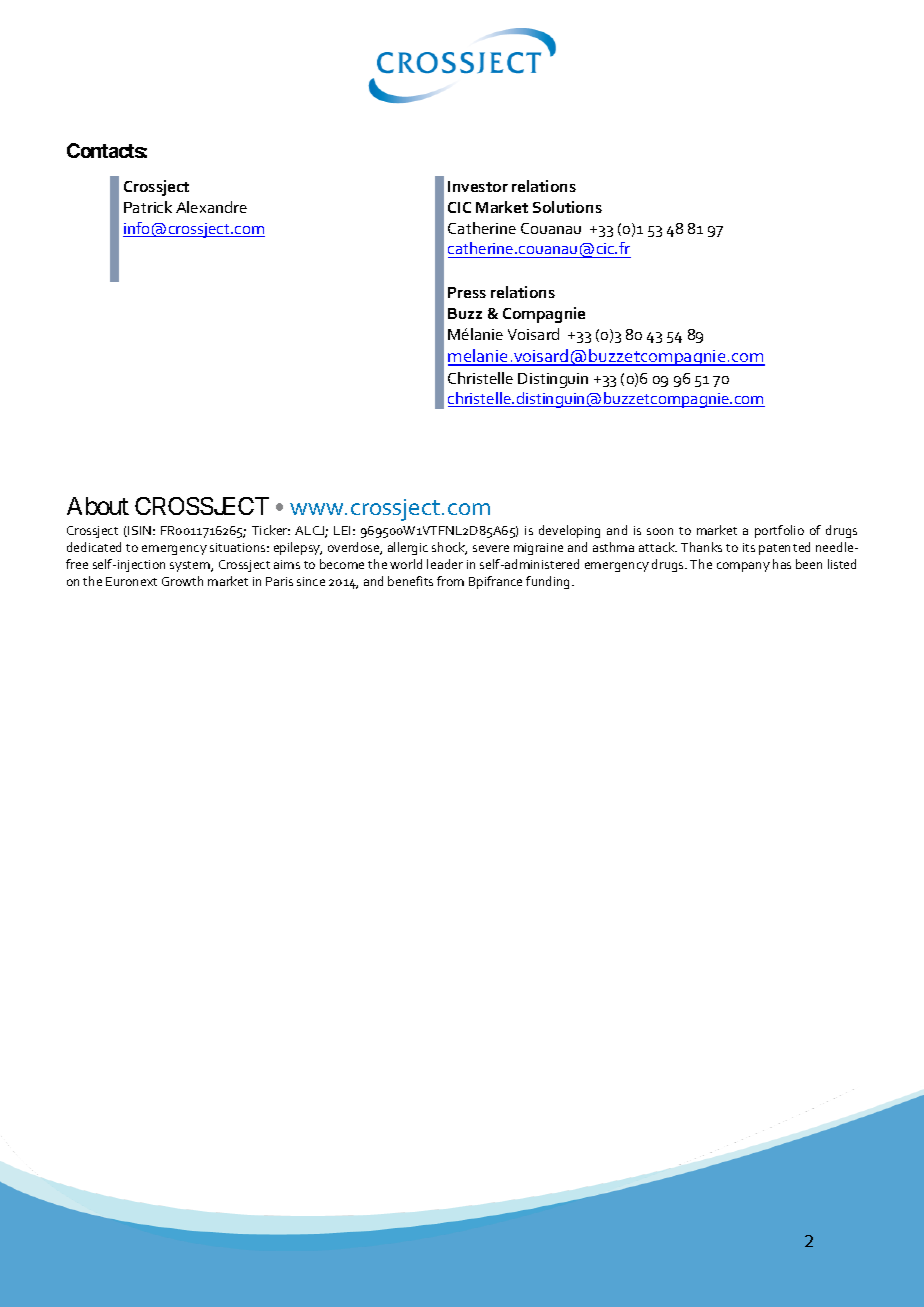  I want to click on Alexandre, so click(211, 207).
